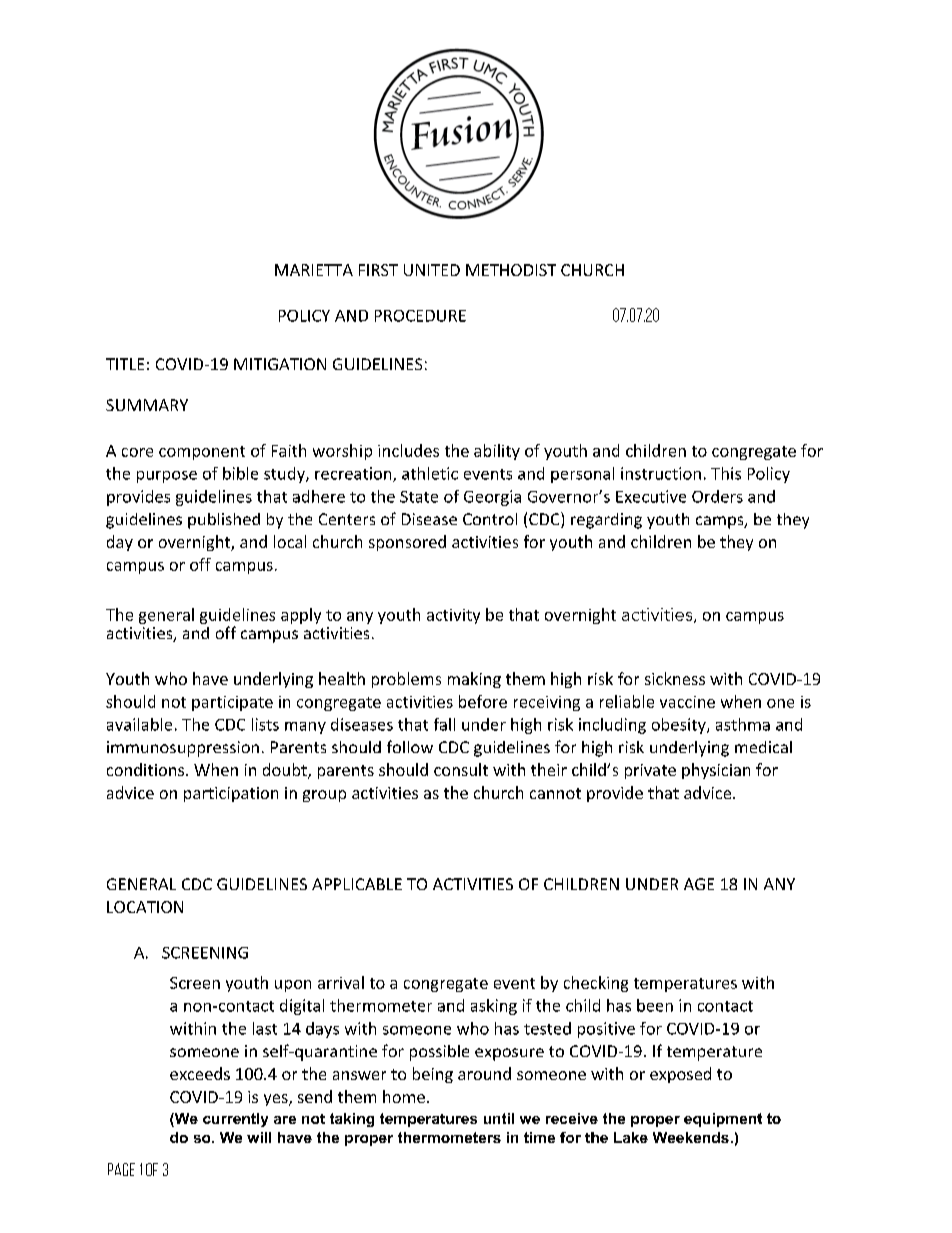  Describe the element at coordinates (453, 616) in the page. I see `activity` at that location.
